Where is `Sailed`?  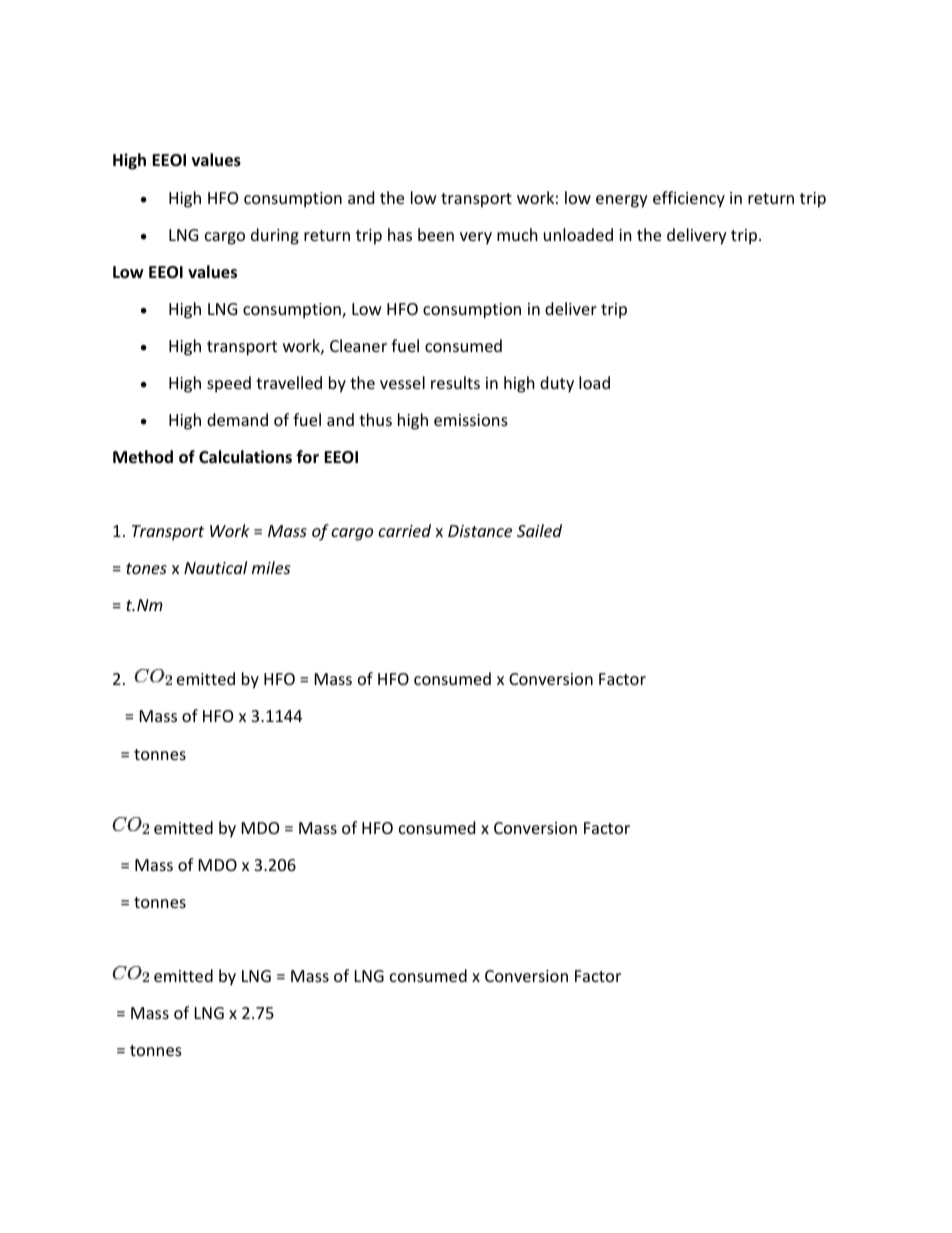 Sailed is located at coordinates (539, 530).
